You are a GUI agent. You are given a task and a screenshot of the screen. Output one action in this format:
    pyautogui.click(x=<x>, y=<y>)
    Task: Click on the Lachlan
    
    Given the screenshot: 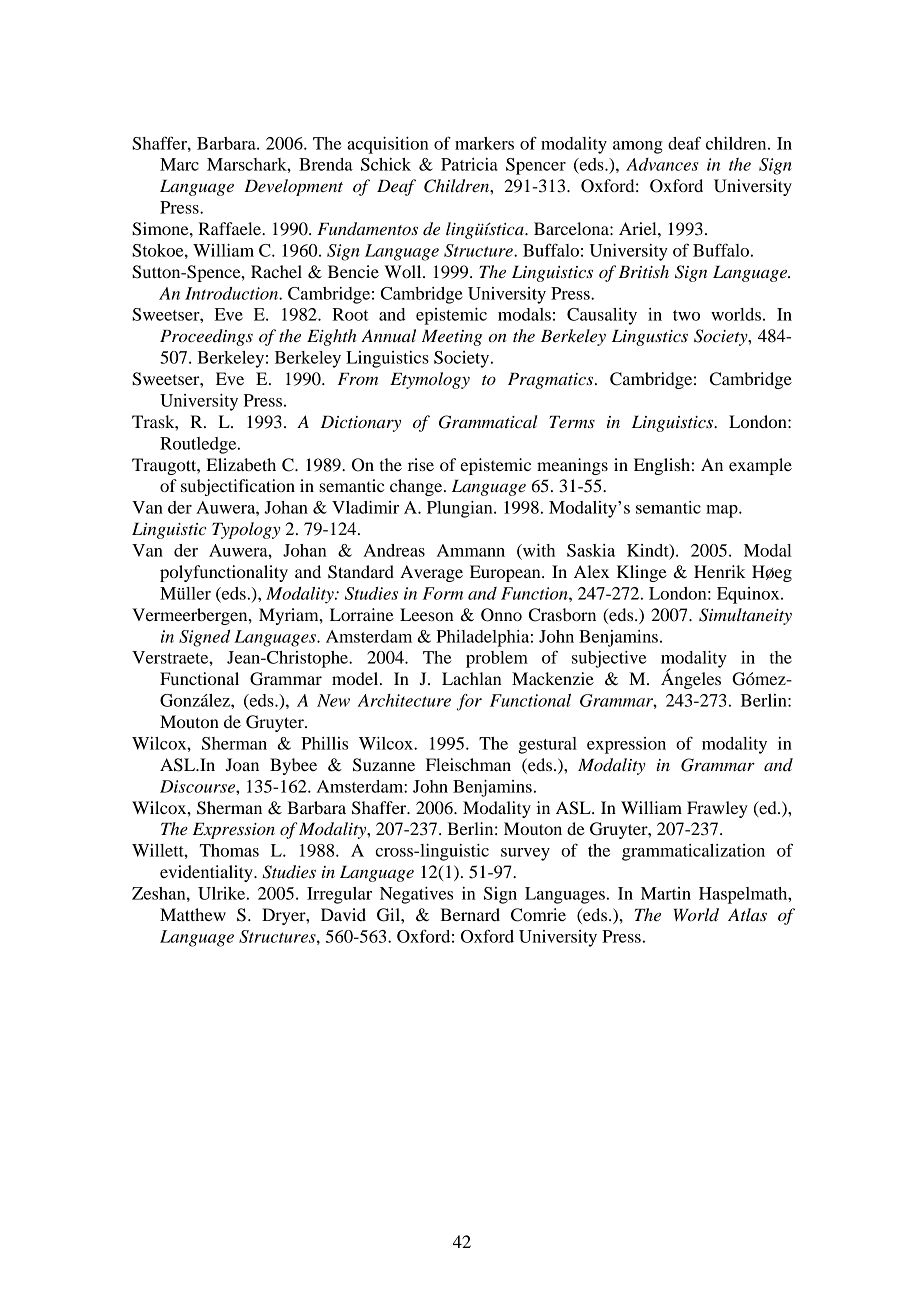 What is the action you would take?
    pyautogui.click(x=472, y=678)
